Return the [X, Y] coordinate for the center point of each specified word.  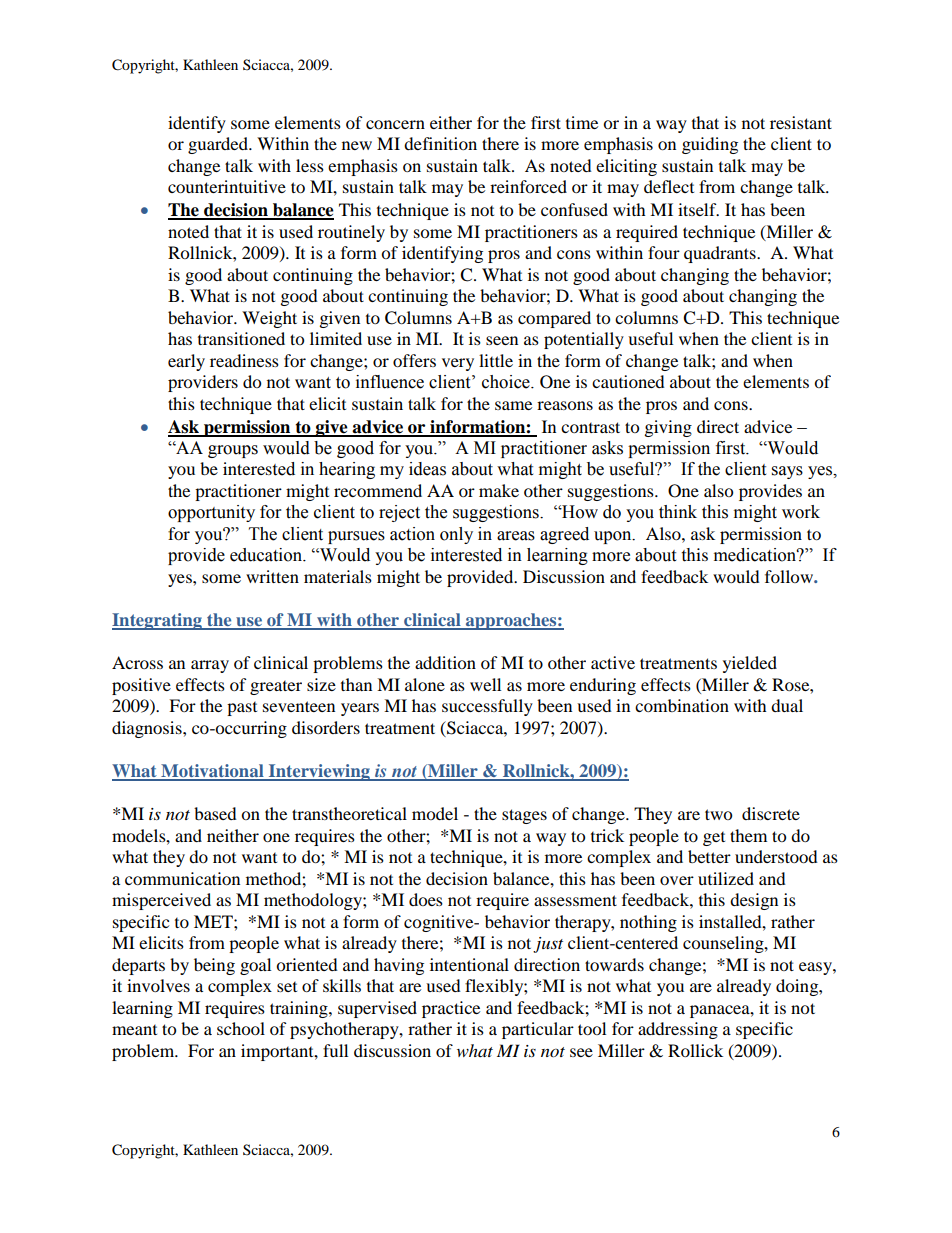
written [272, 576]
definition [440, 143]
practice [451, 1009]
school [241, 1028]
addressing [678, 1030]
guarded [219, 145]
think [678, 512]
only [456, 535]
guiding [710, 145]
